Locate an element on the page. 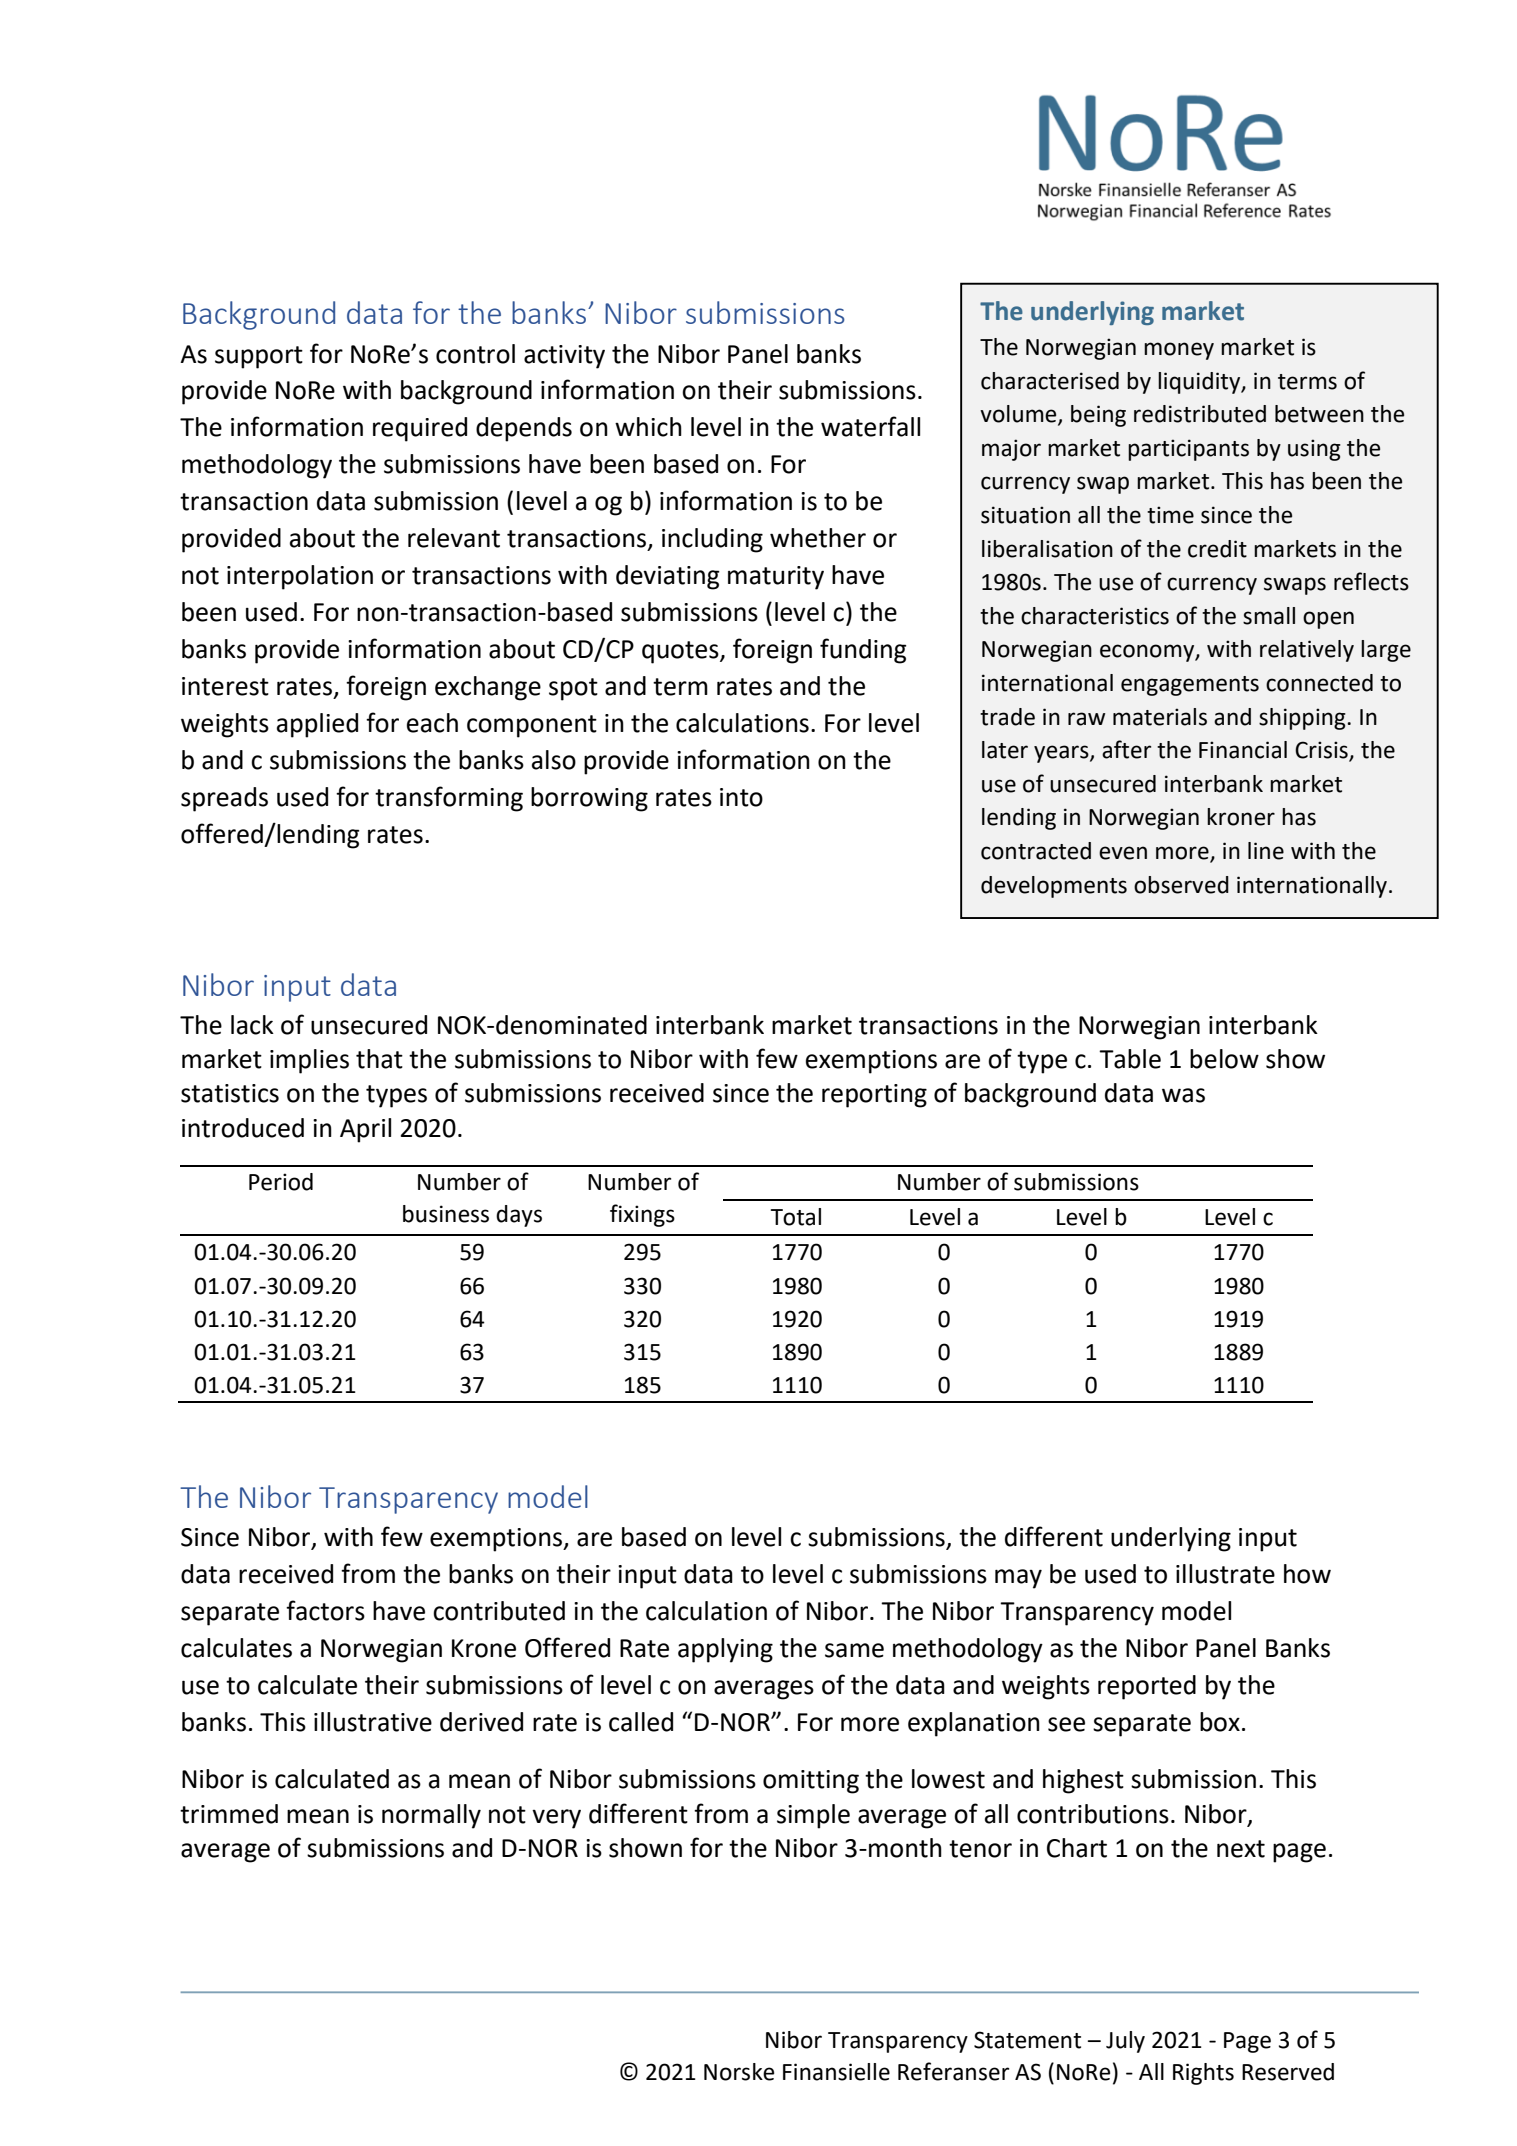  redistributed is located at coordinates (1200, 414).
